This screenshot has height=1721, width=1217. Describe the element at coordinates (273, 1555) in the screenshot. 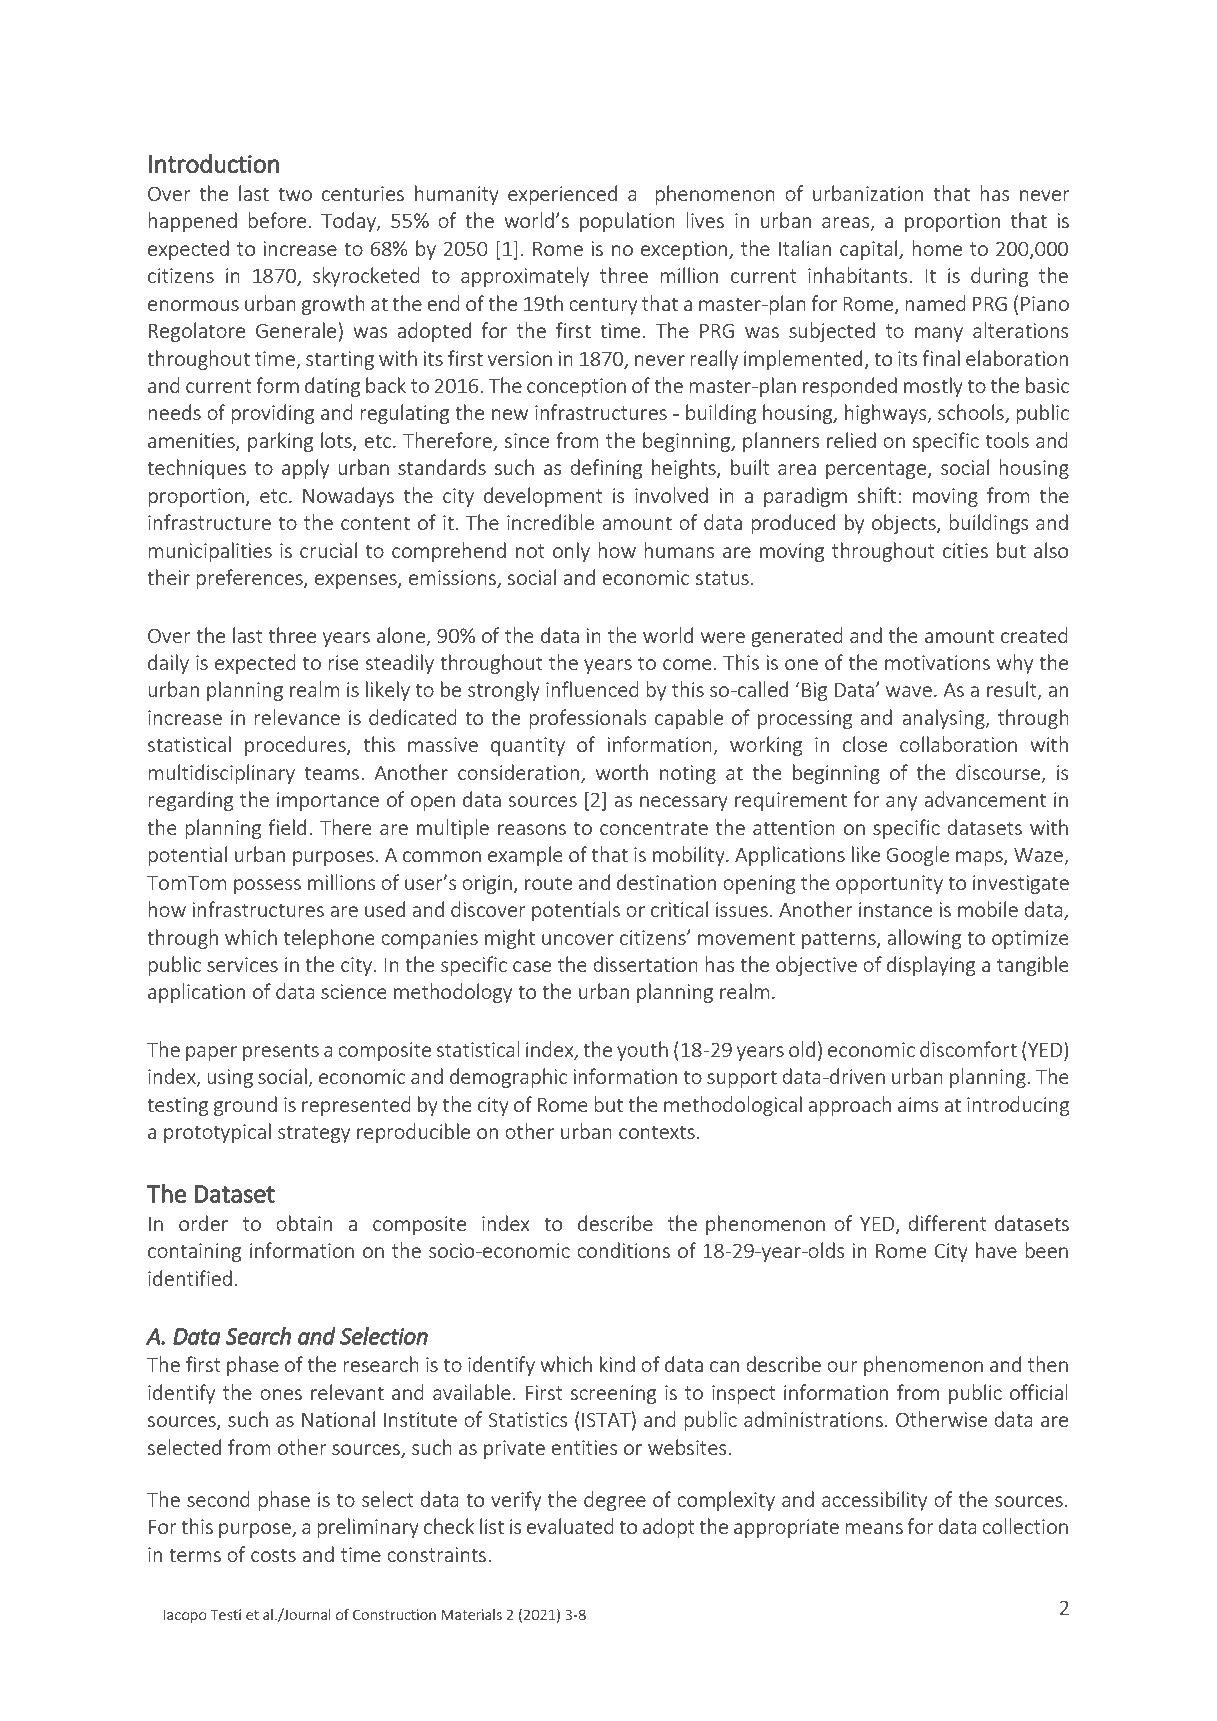

I see `costs` at that location.
